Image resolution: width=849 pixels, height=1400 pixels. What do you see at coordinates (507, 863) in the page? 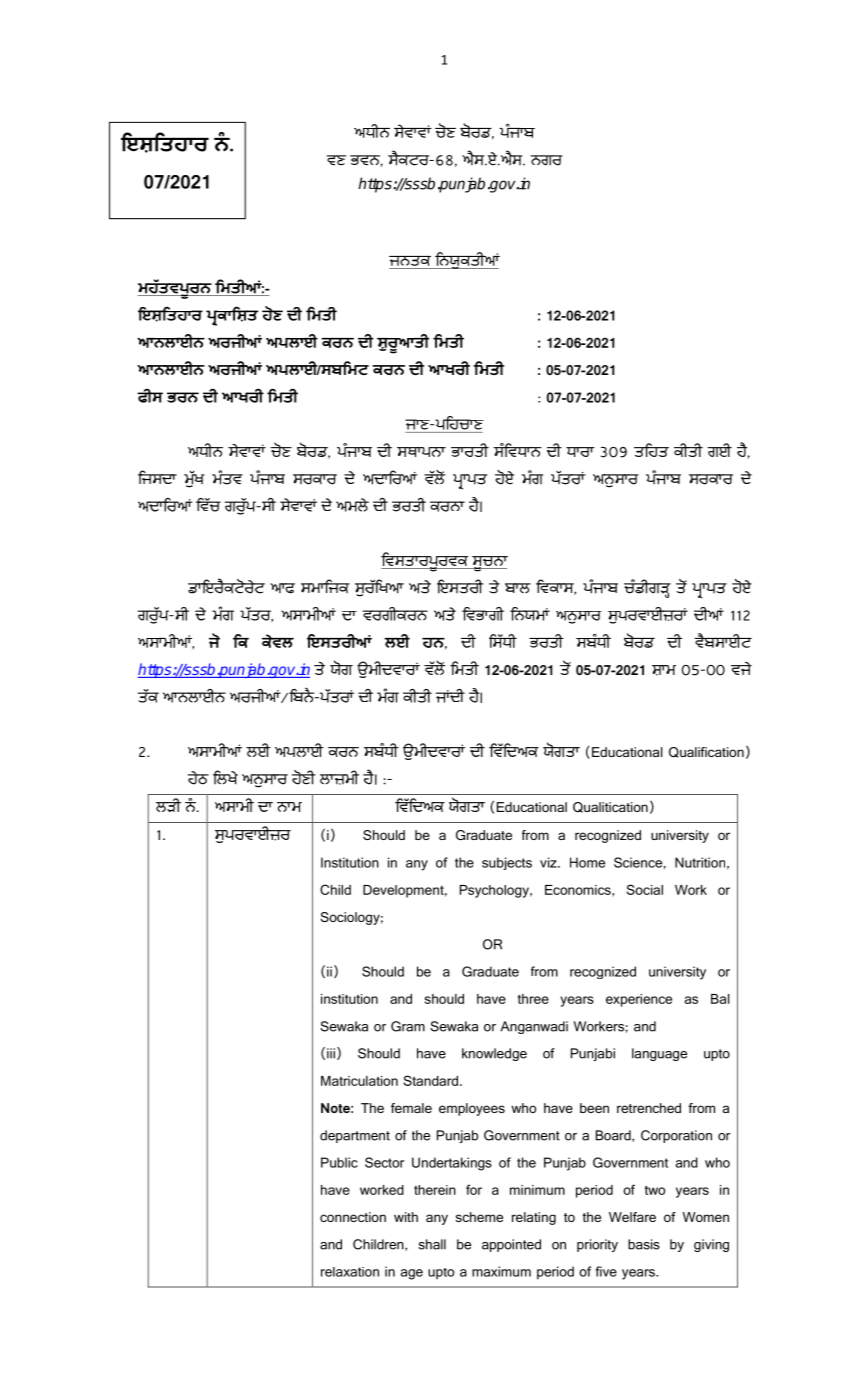
I see `subjects` at bounding box center [507, 863].
